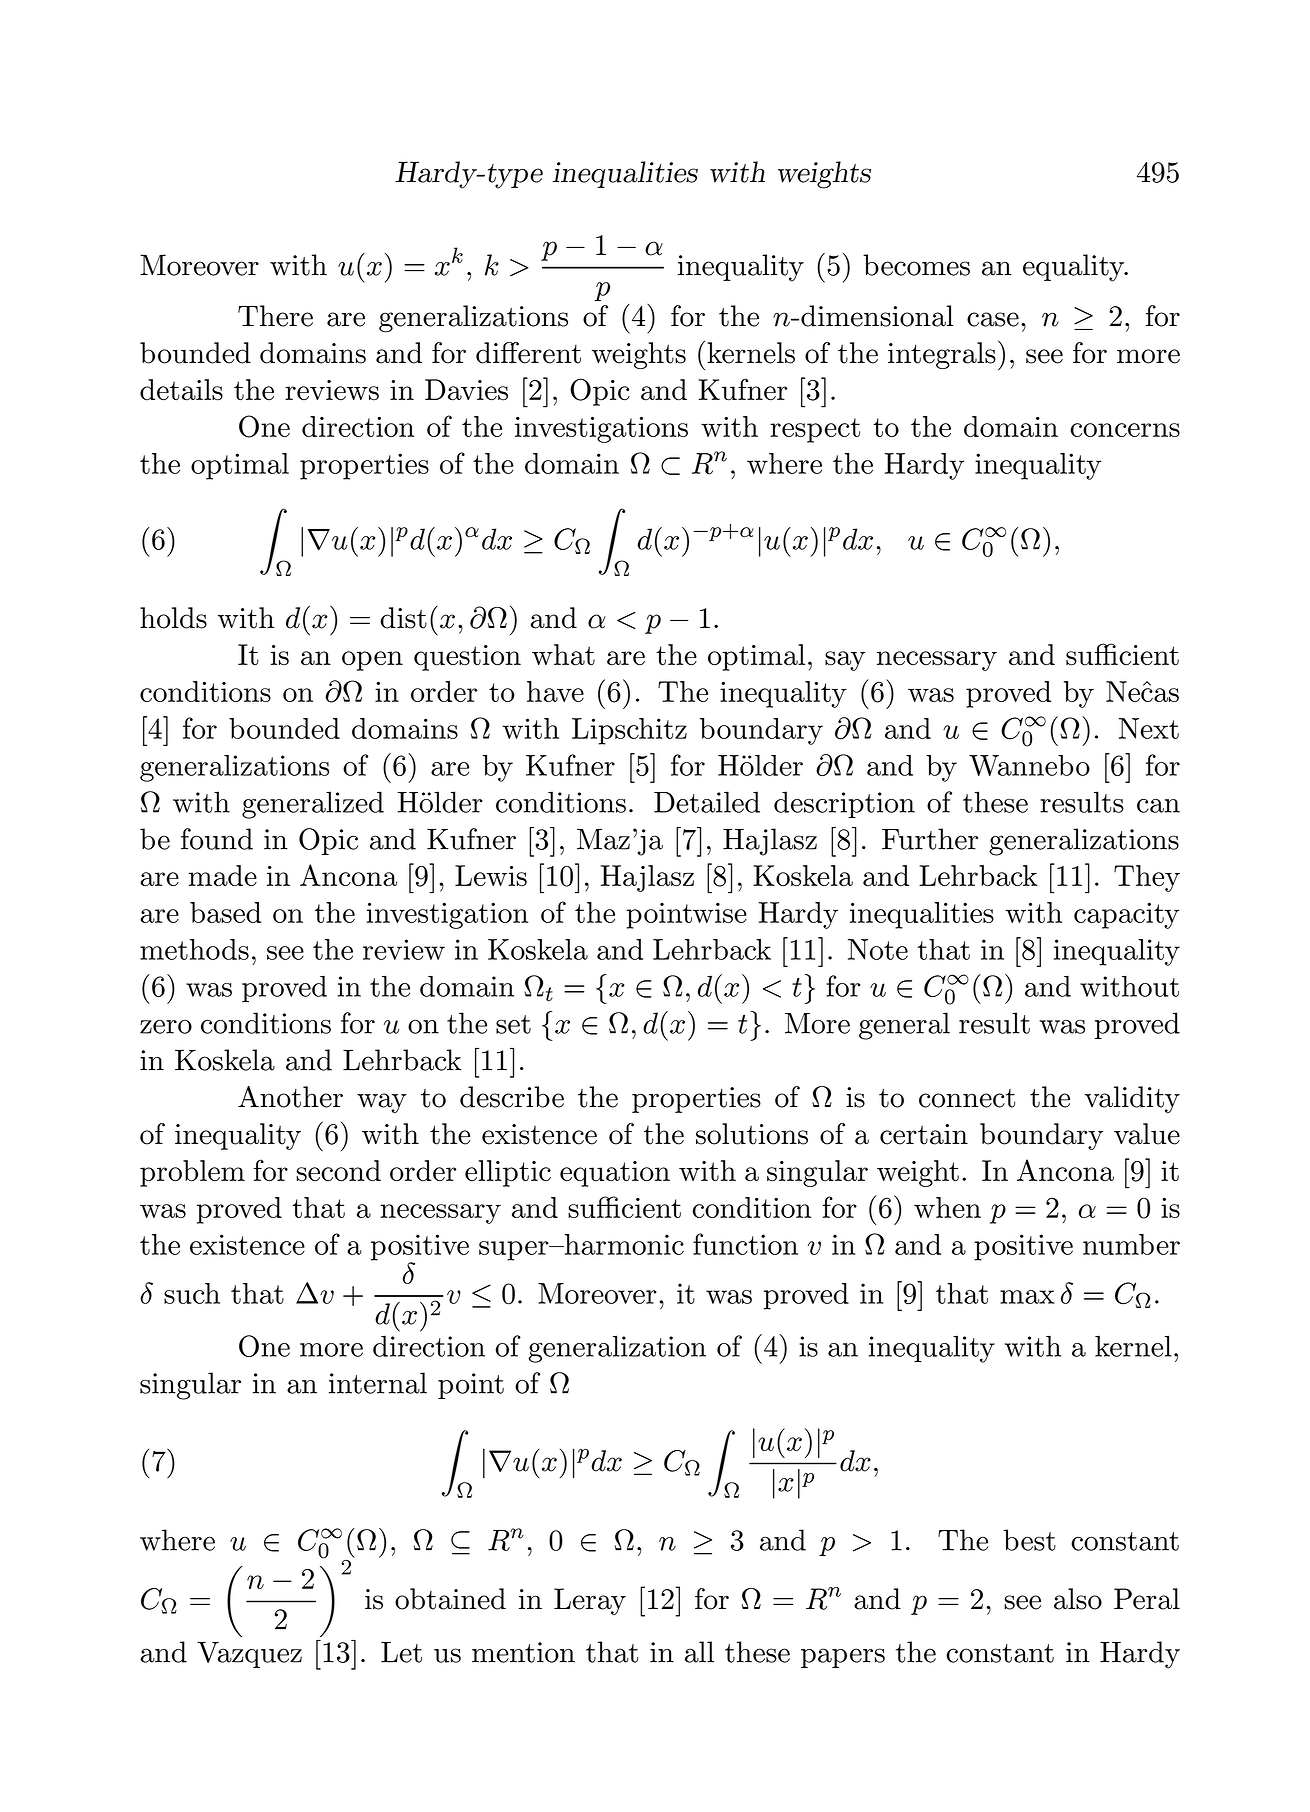  What do you see at coordinates (225, 912) in the image?
I see `based` at bounding box center [225, 912].
